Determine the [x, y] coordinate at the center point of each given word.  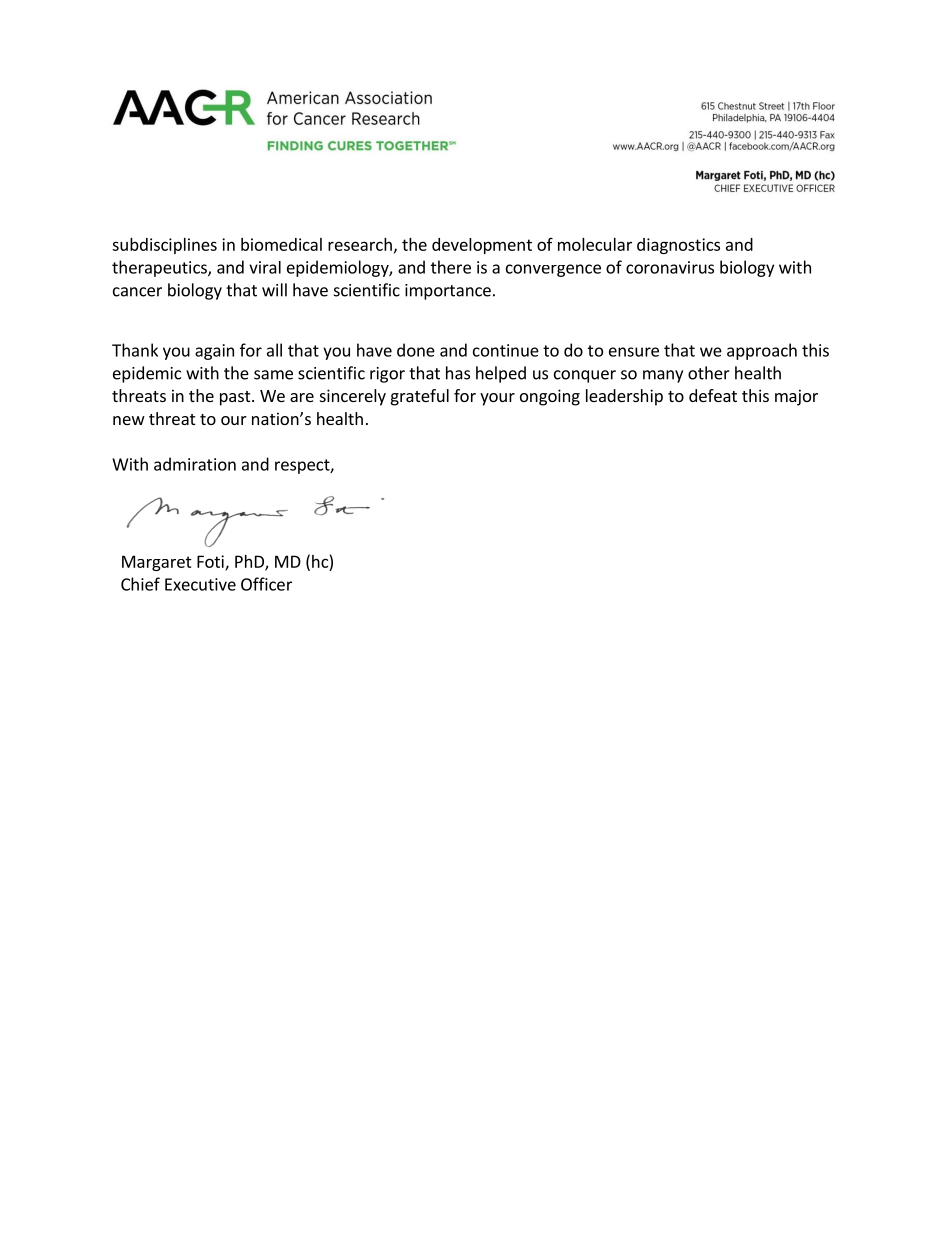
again [214, 352]
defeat [713, 395]
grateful [420, 397]
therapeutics [160, 268]
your [497, 399]
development [482, 246]
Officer [266, 584]
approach [762, 351]
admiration [195, 464]
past [236, 398]
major [796, 397]
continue [506, 350]
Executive [200, 584]
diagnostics [678, 246]
